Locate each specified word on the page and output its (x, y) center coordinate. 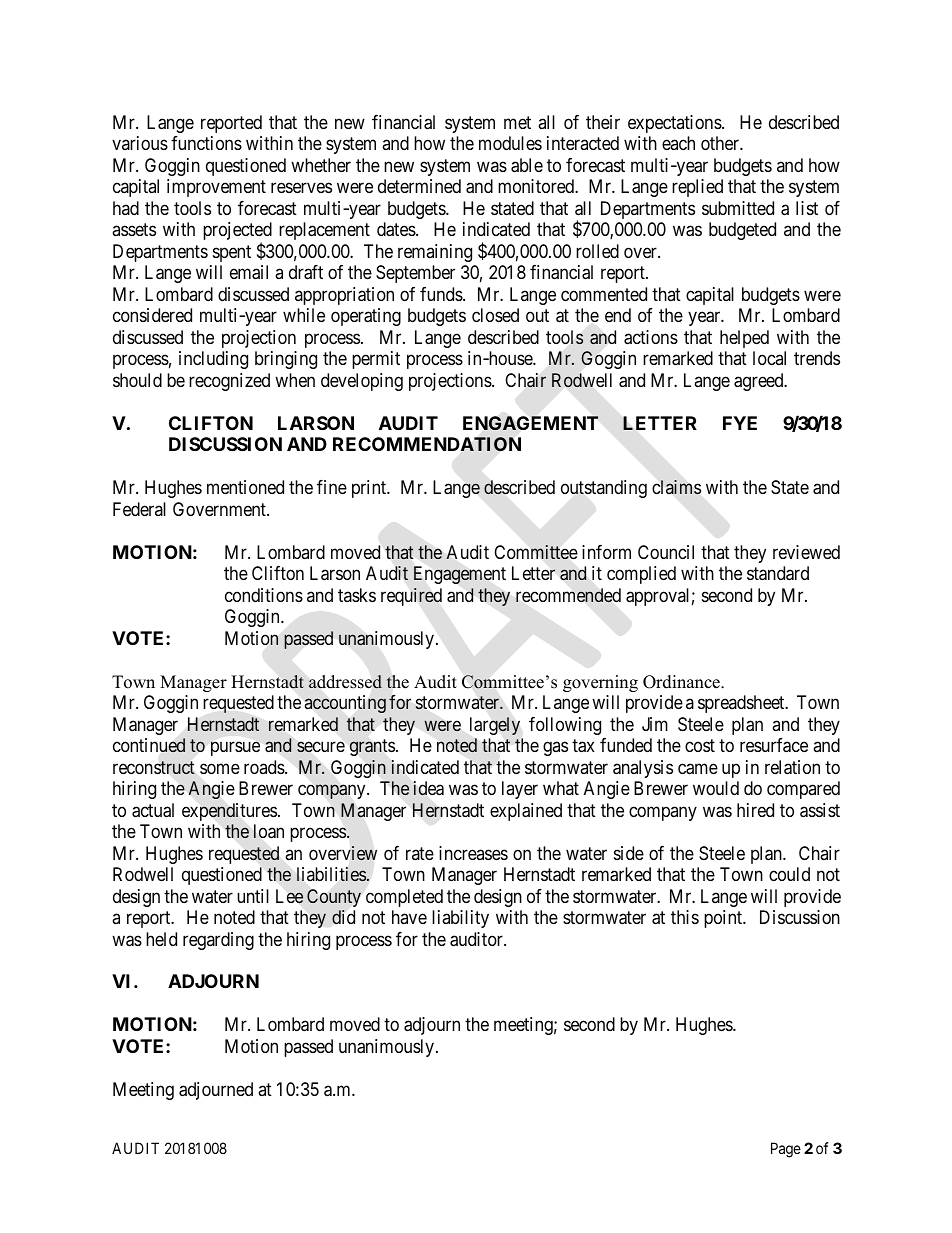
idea (429, 788)
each (678, 143)
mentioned (245, 487)
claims (676, 487)
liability (460, 919)
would (716, 788)
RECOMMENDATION (427, 444)
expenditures (229, 812)
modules (510, 143)
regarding (218, 941)
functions (206, 143)
